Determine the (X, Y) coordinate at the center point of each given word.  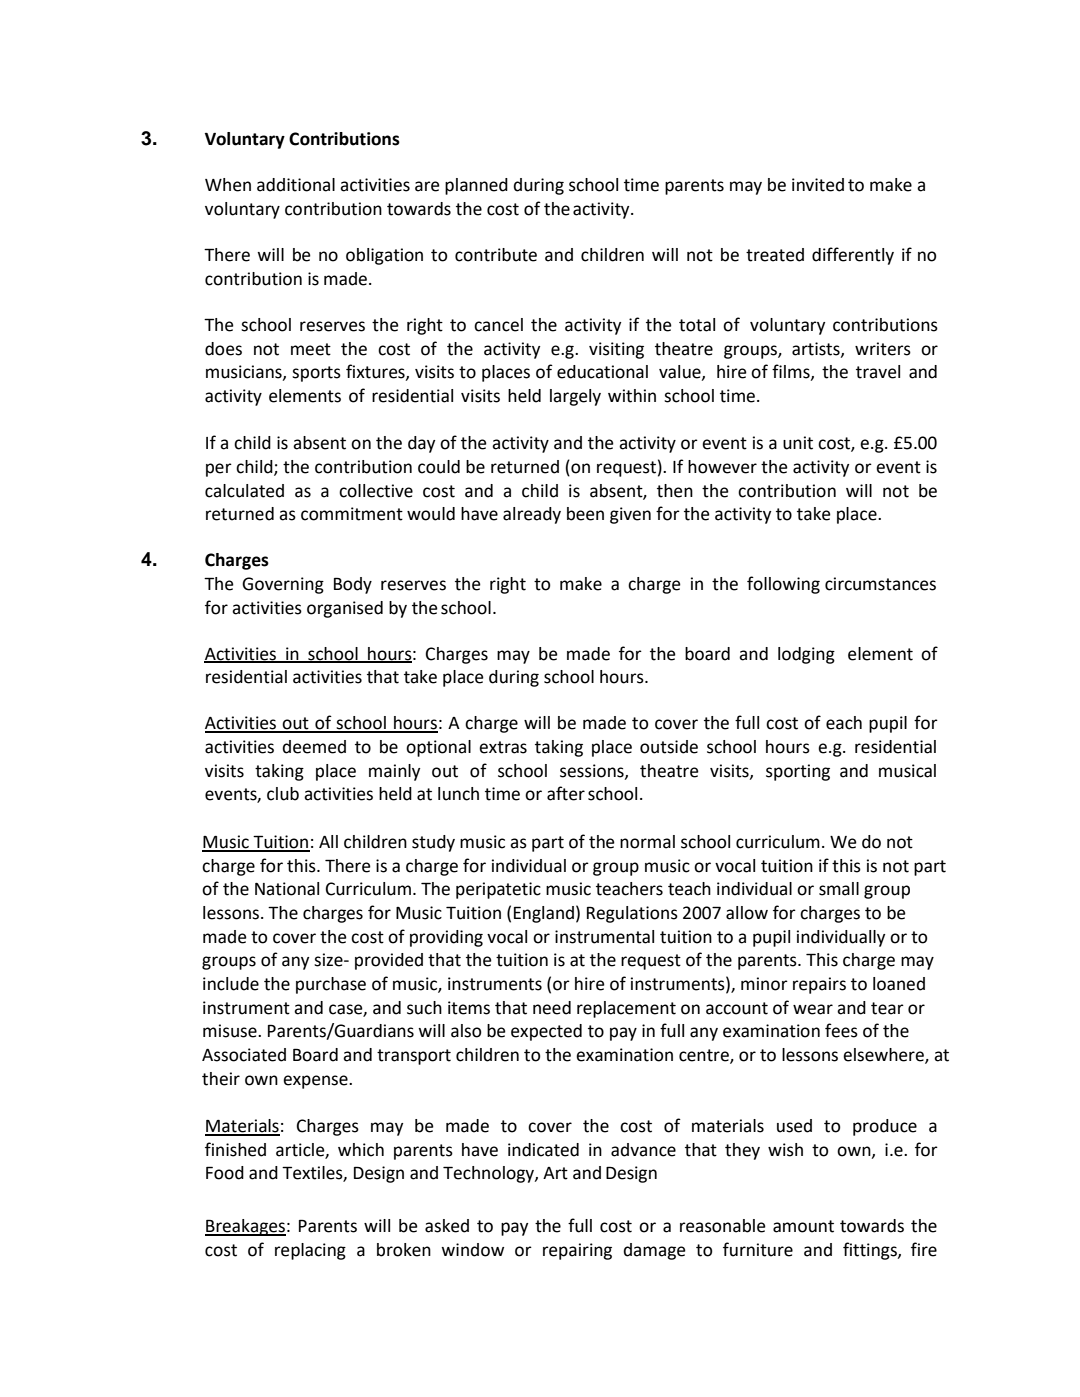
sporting (798, 772)
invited (818, 185)
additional (296, 185)
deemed (314, 747)
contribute (496, 255)
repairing (577, 1251)
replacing (310, 1251)
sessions (593, 771)
